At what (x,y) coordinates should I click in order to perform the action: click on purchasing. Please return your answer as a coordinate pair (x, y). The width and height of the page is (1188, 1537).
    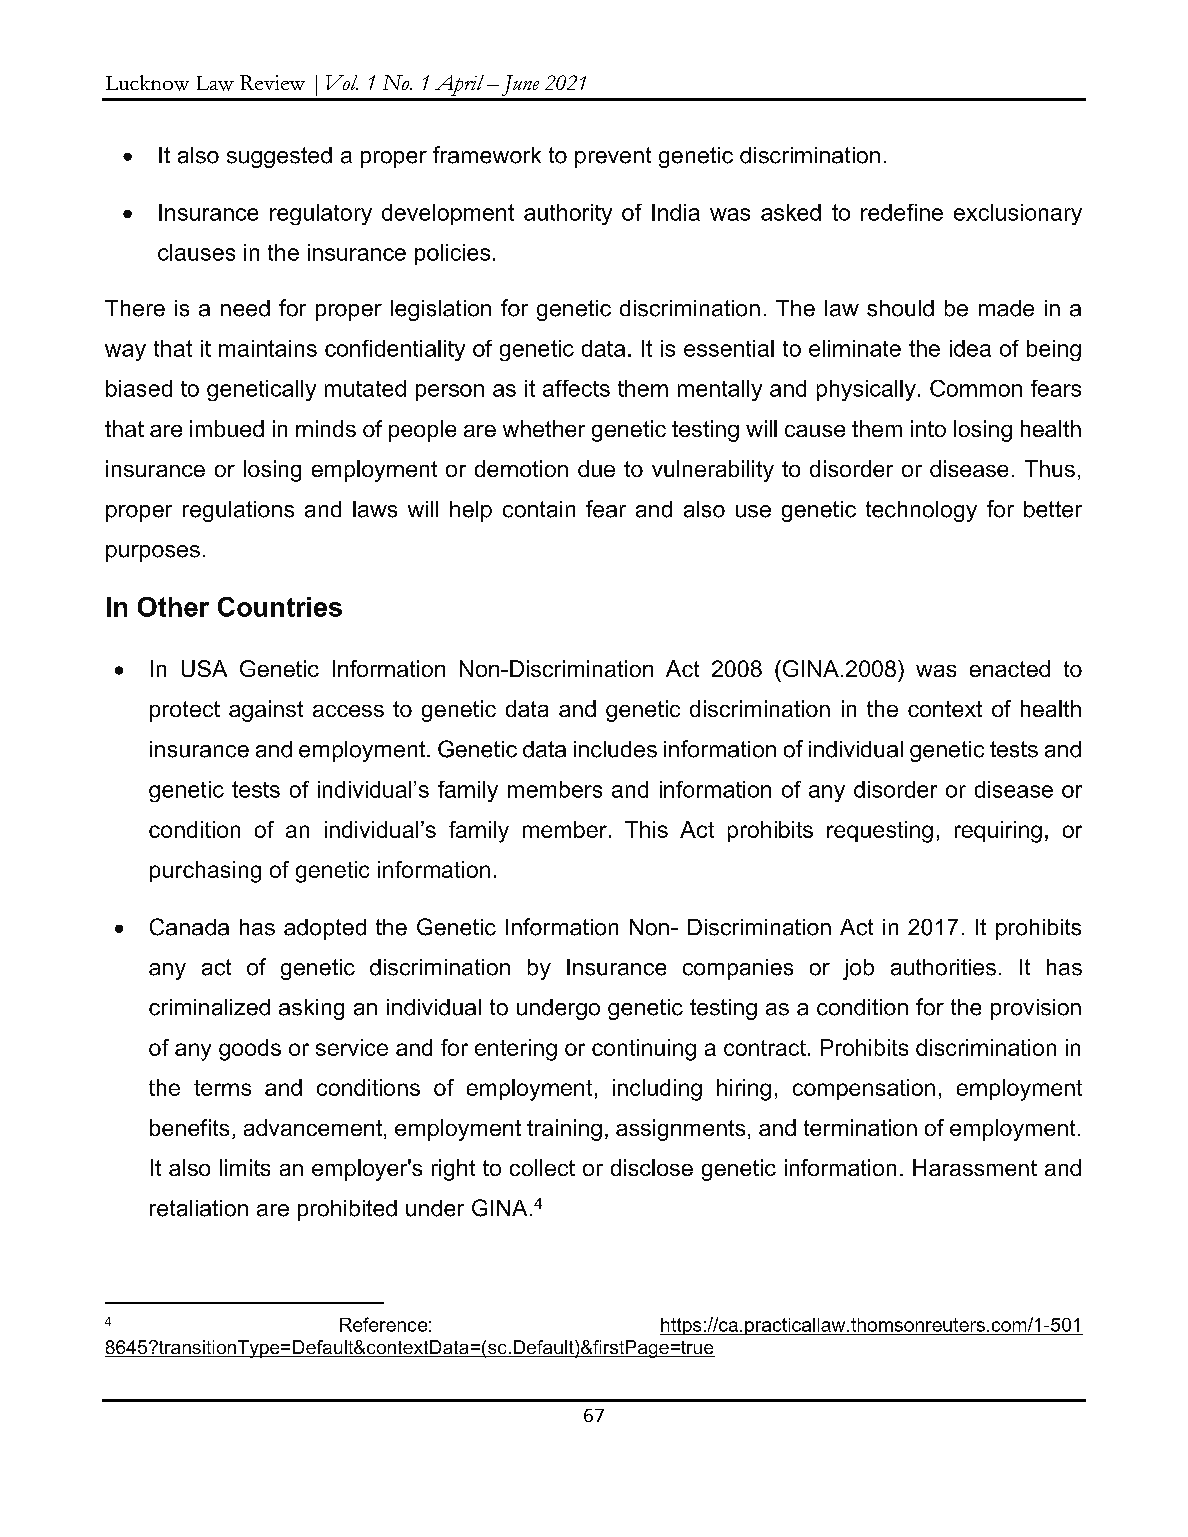
    Looking at the image, I should click on (205, 872).
